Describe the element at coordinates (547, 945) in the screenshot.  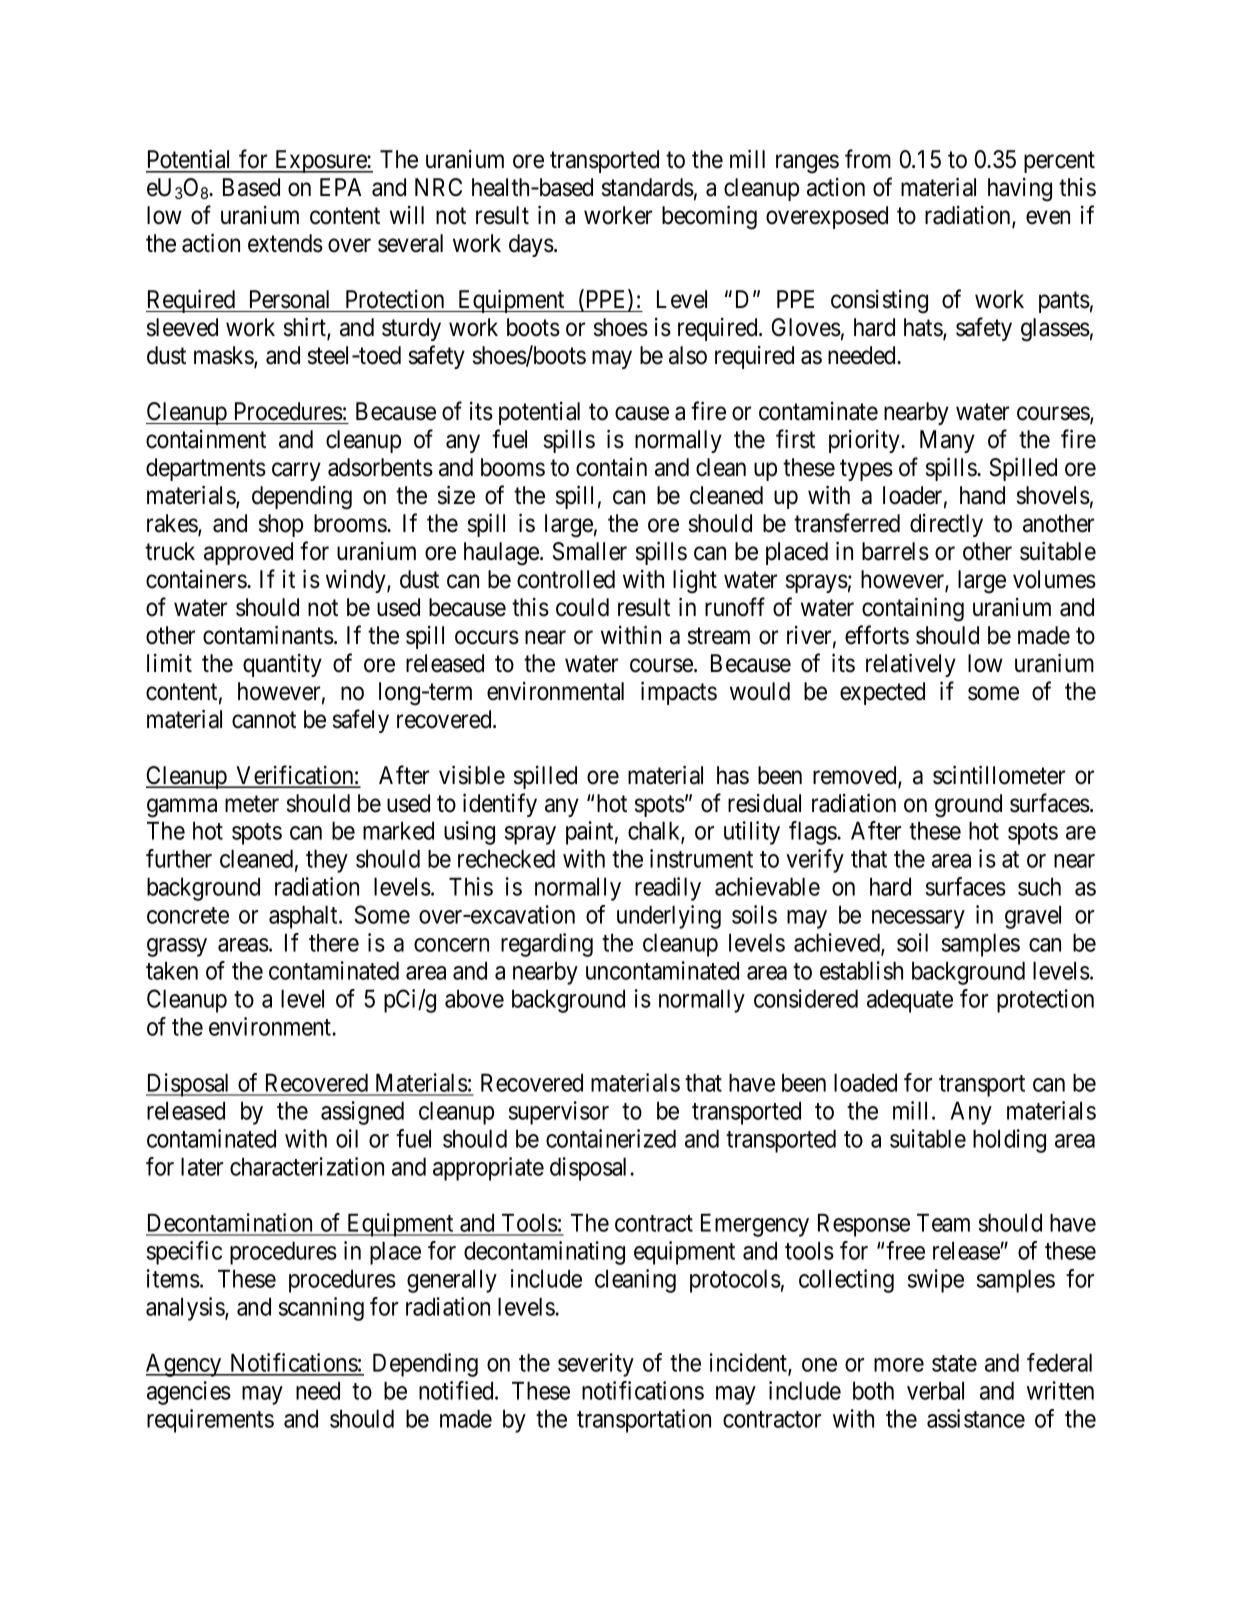
I see `regarding` at that location.
